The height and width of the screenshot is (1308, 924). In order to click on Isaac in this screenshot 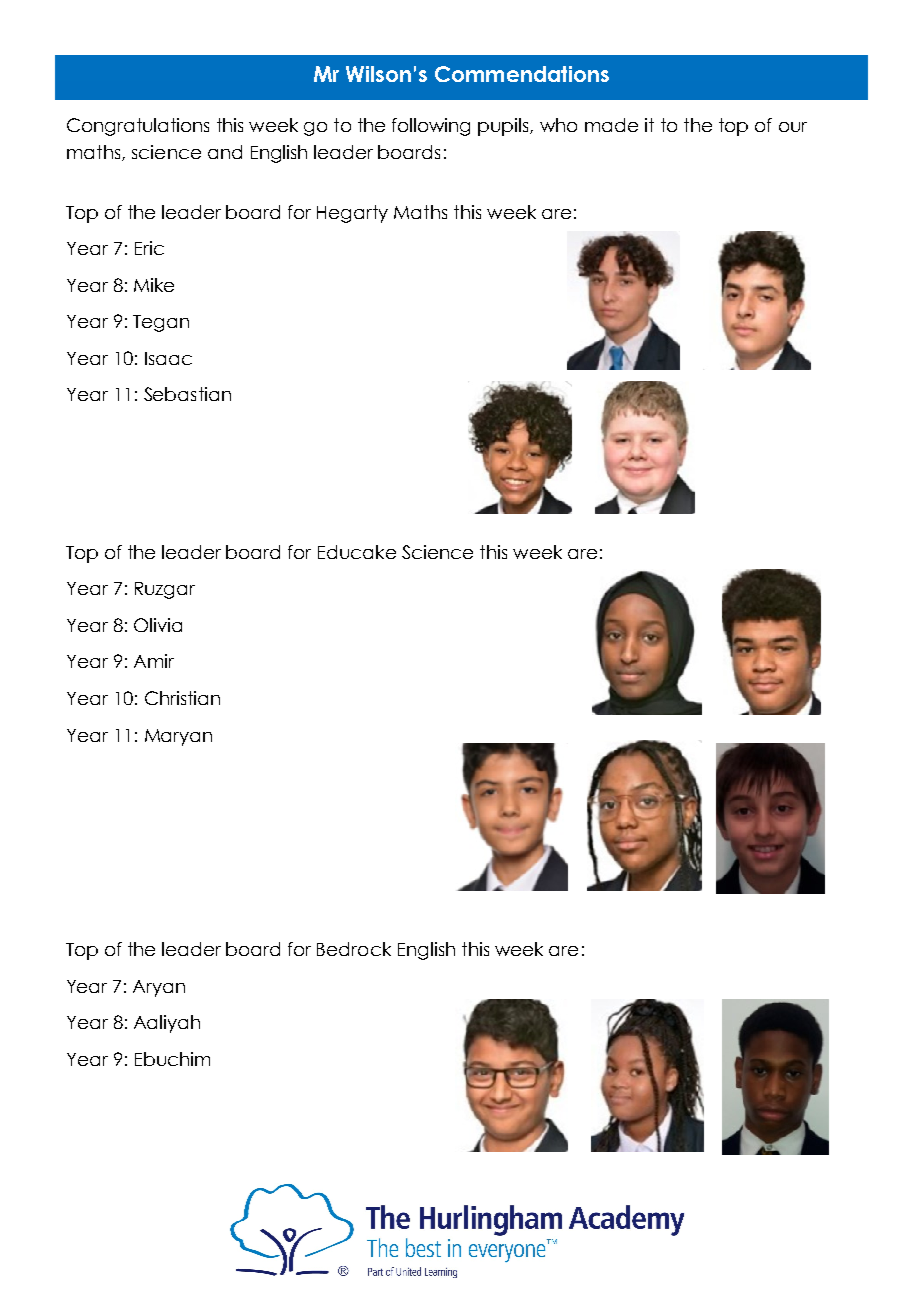, I will do `click(168, 358)`.
